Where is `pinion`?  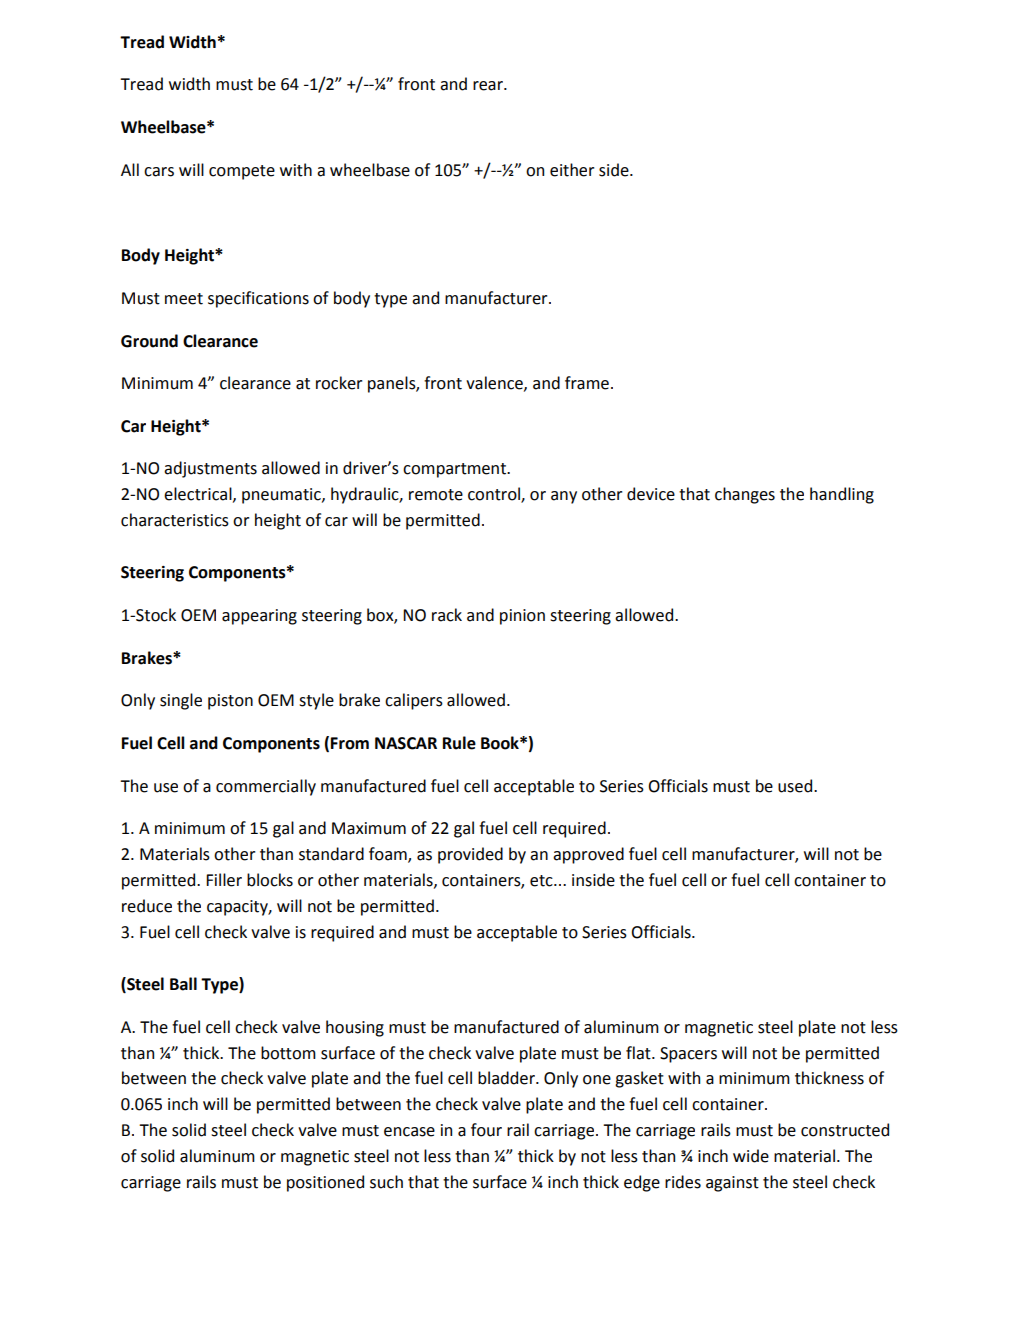
pinion is located at coordinates (522, 617).
